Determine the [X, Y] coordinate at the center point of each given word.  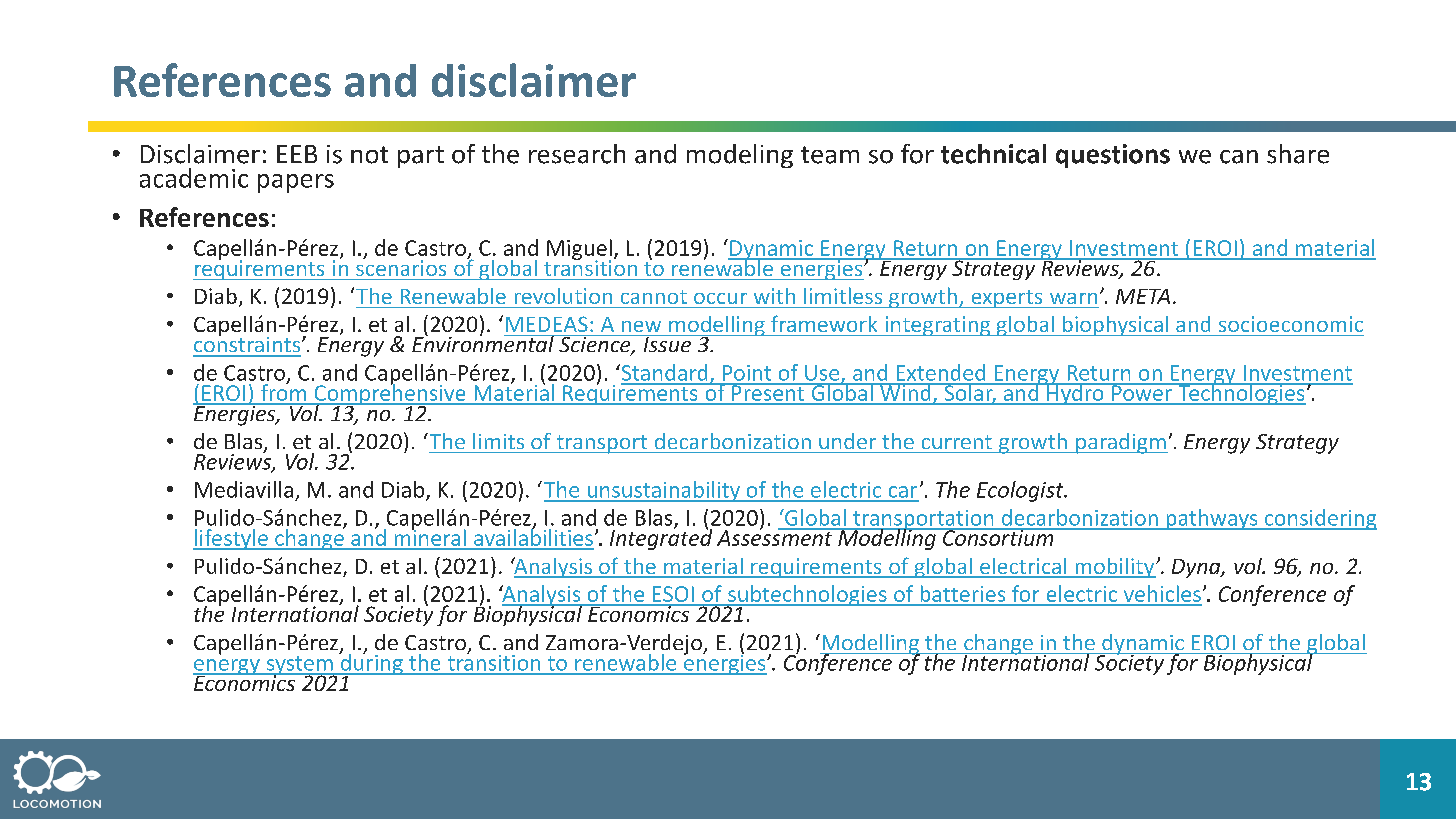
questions [1113, 156]
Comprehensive [390, 395]
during [371, 664]
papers [296, 183]
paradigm [1121, 443]
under [847, 441]
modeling [740, 156]
